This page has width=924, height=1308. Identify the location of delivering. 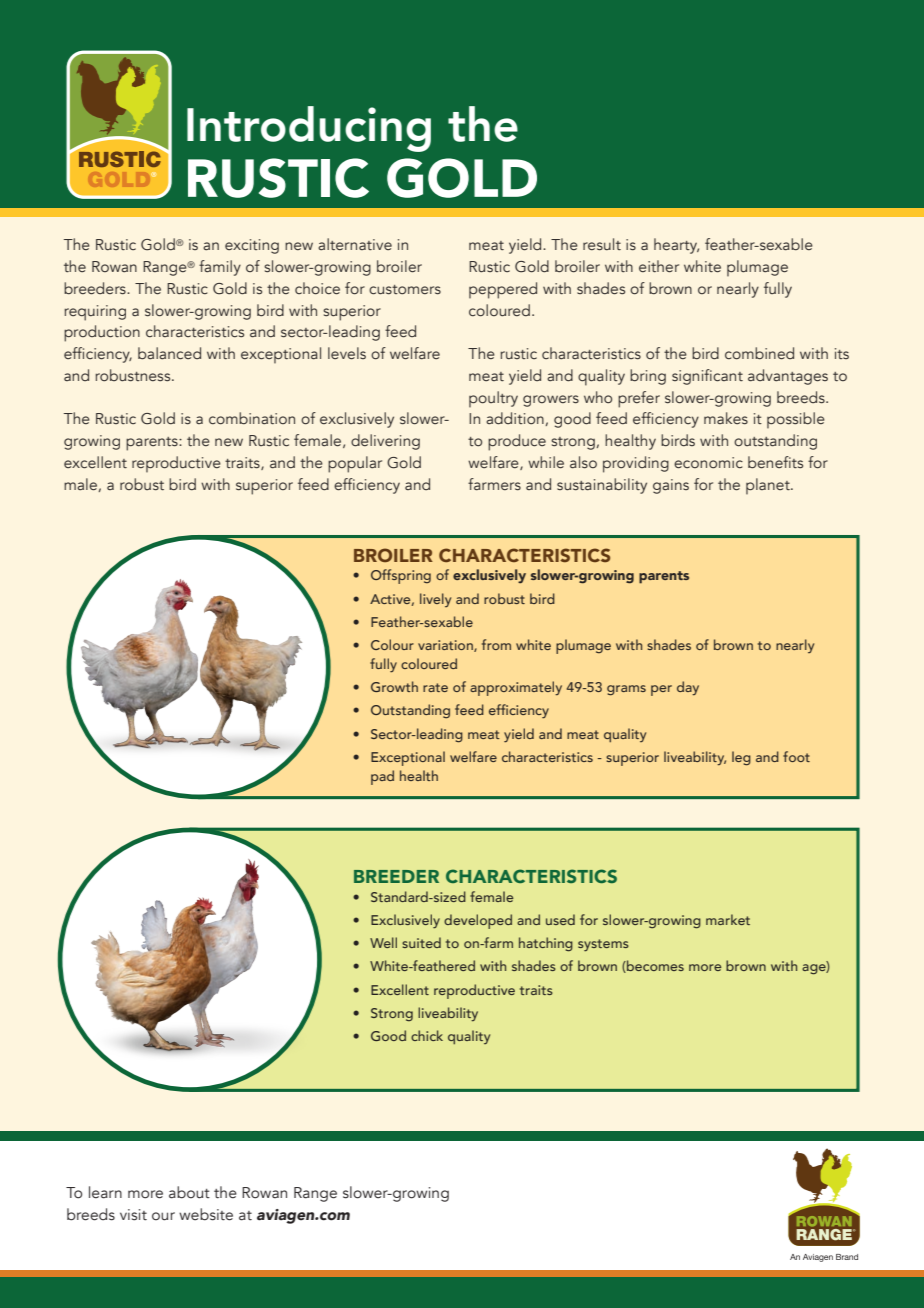
(385, 442).
